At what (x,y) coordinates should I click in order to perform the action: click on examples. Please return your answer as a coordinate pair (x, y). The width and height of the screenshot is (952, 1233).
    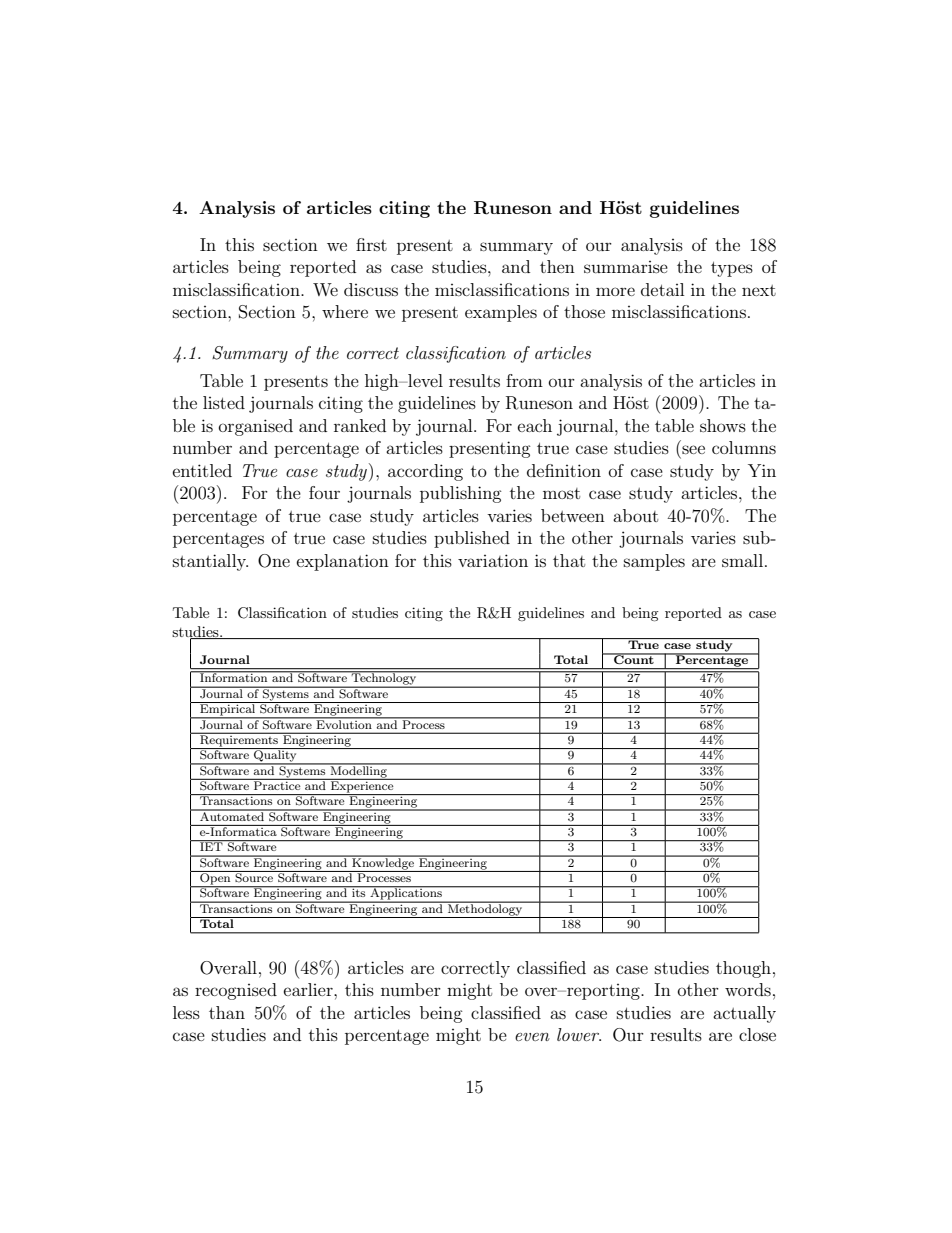
    Looking at the image, I should click on (501, 313).
